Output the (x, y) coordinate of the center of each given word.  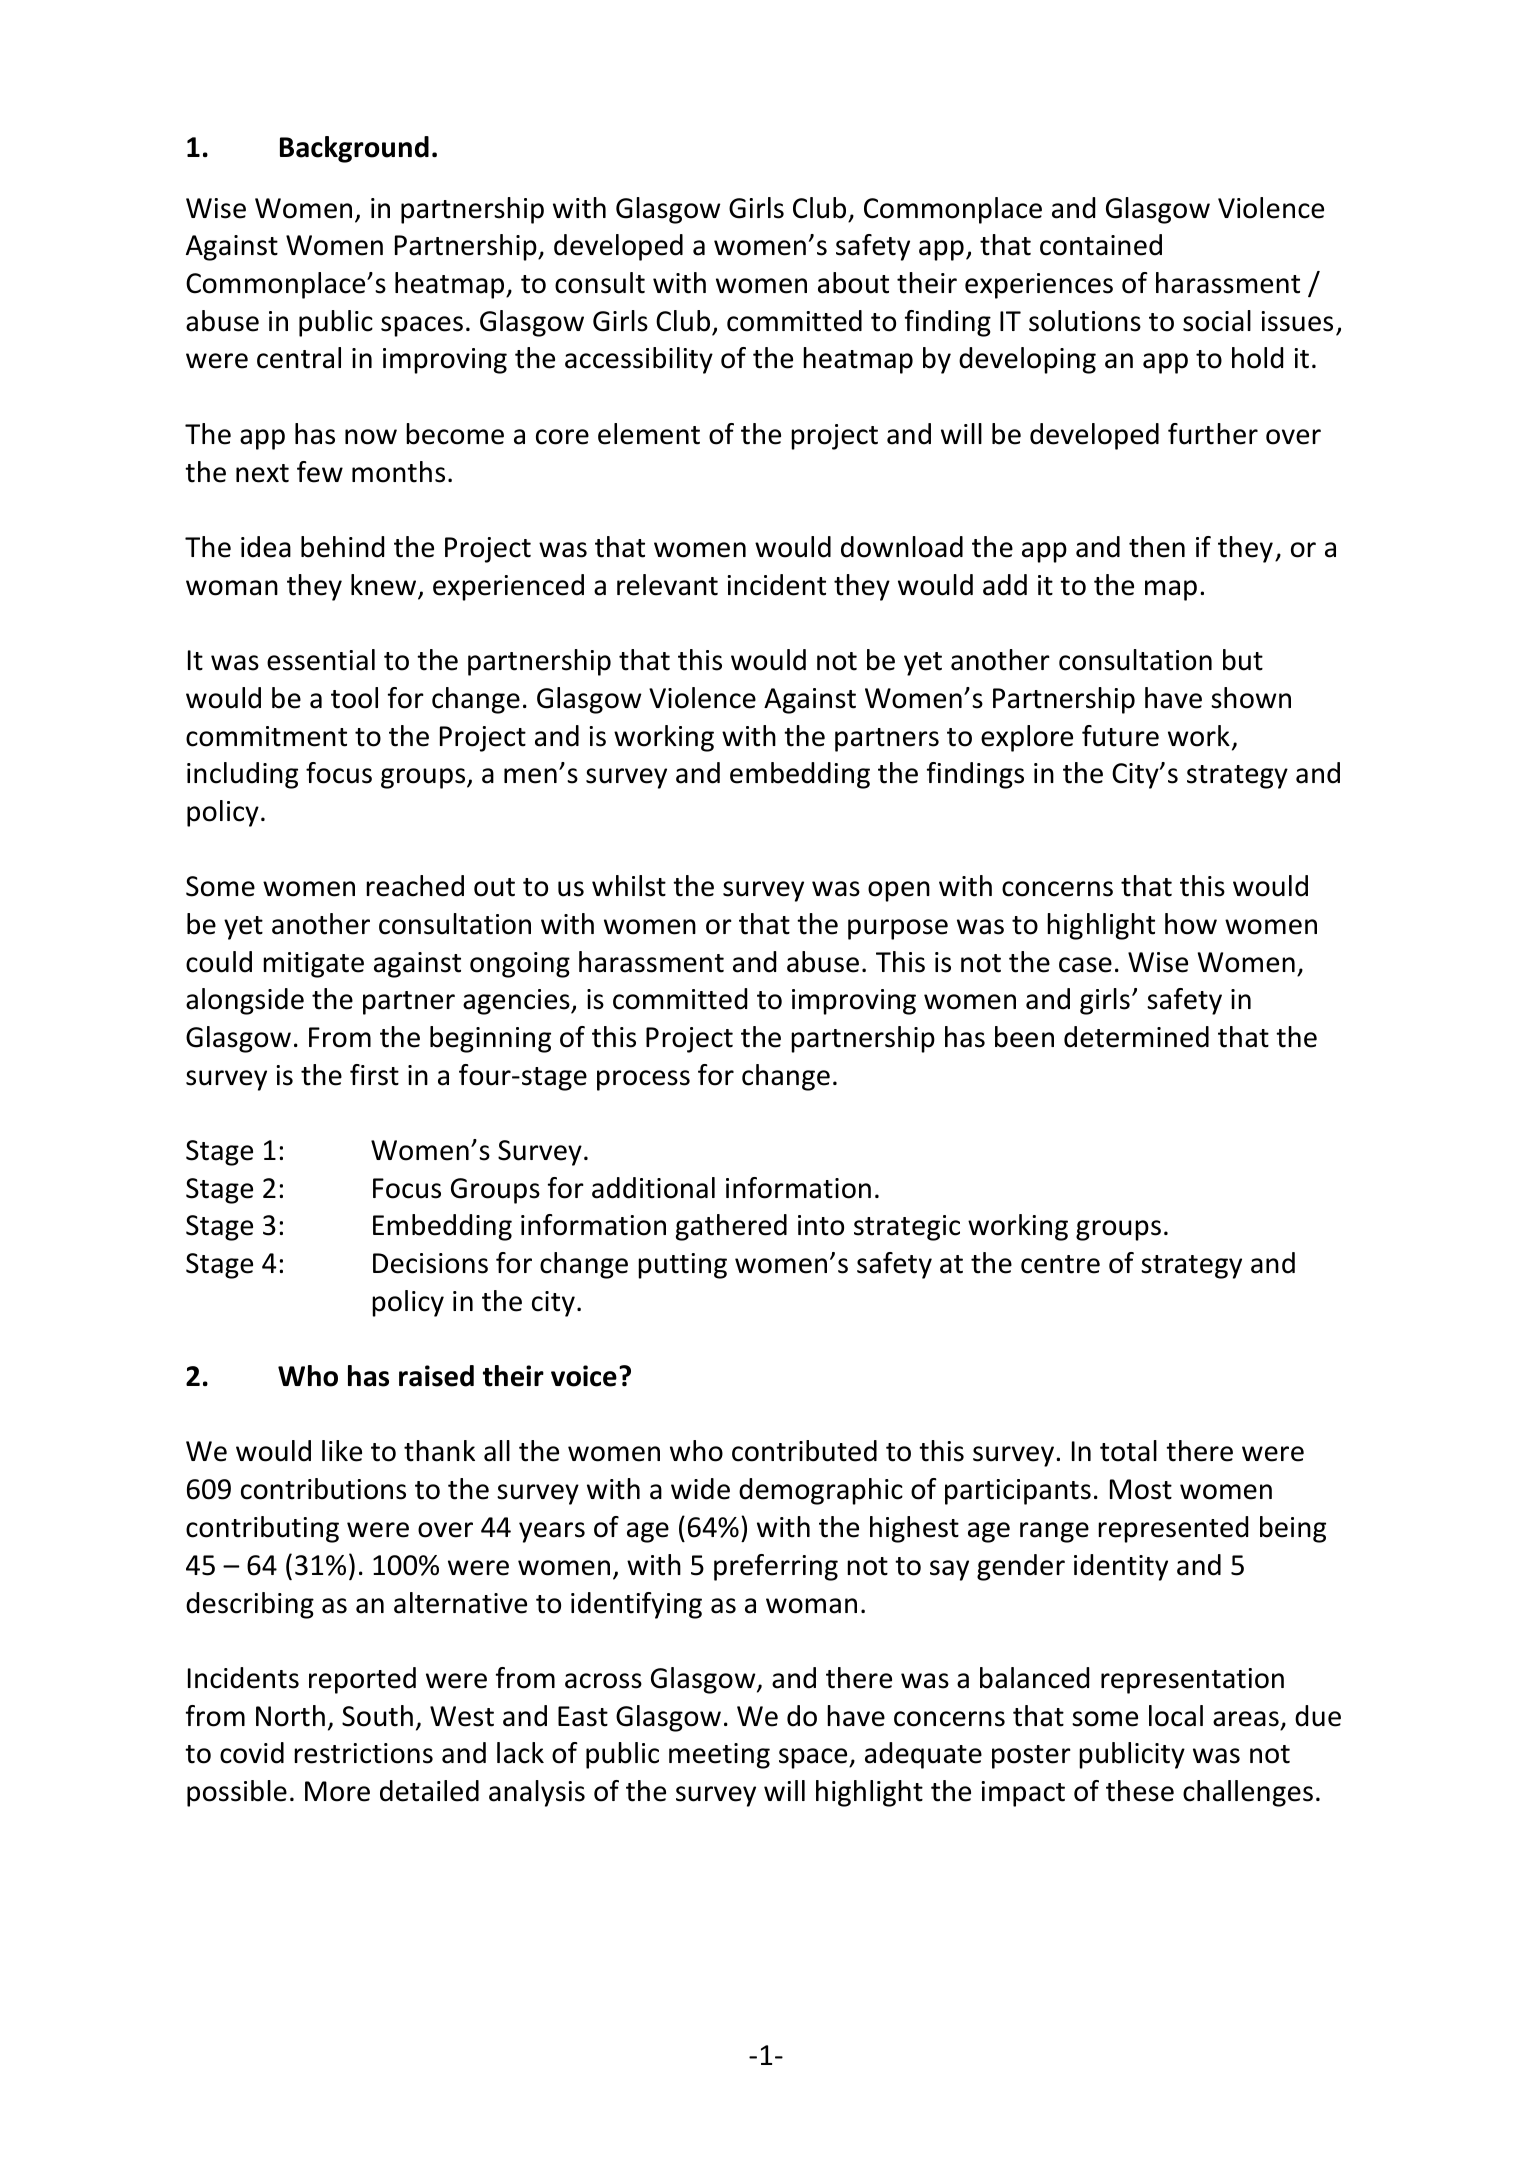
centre (1060, 1264)
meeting (719, 1756)
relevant (667, 585)
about (853, 283)
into (821, 1225)
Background (354, 149)
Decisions (430, 1263)
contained (1101, 245)
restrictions (363, 1753)
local (1176, 1716)
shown (1251, 698)
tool (354, 698)
